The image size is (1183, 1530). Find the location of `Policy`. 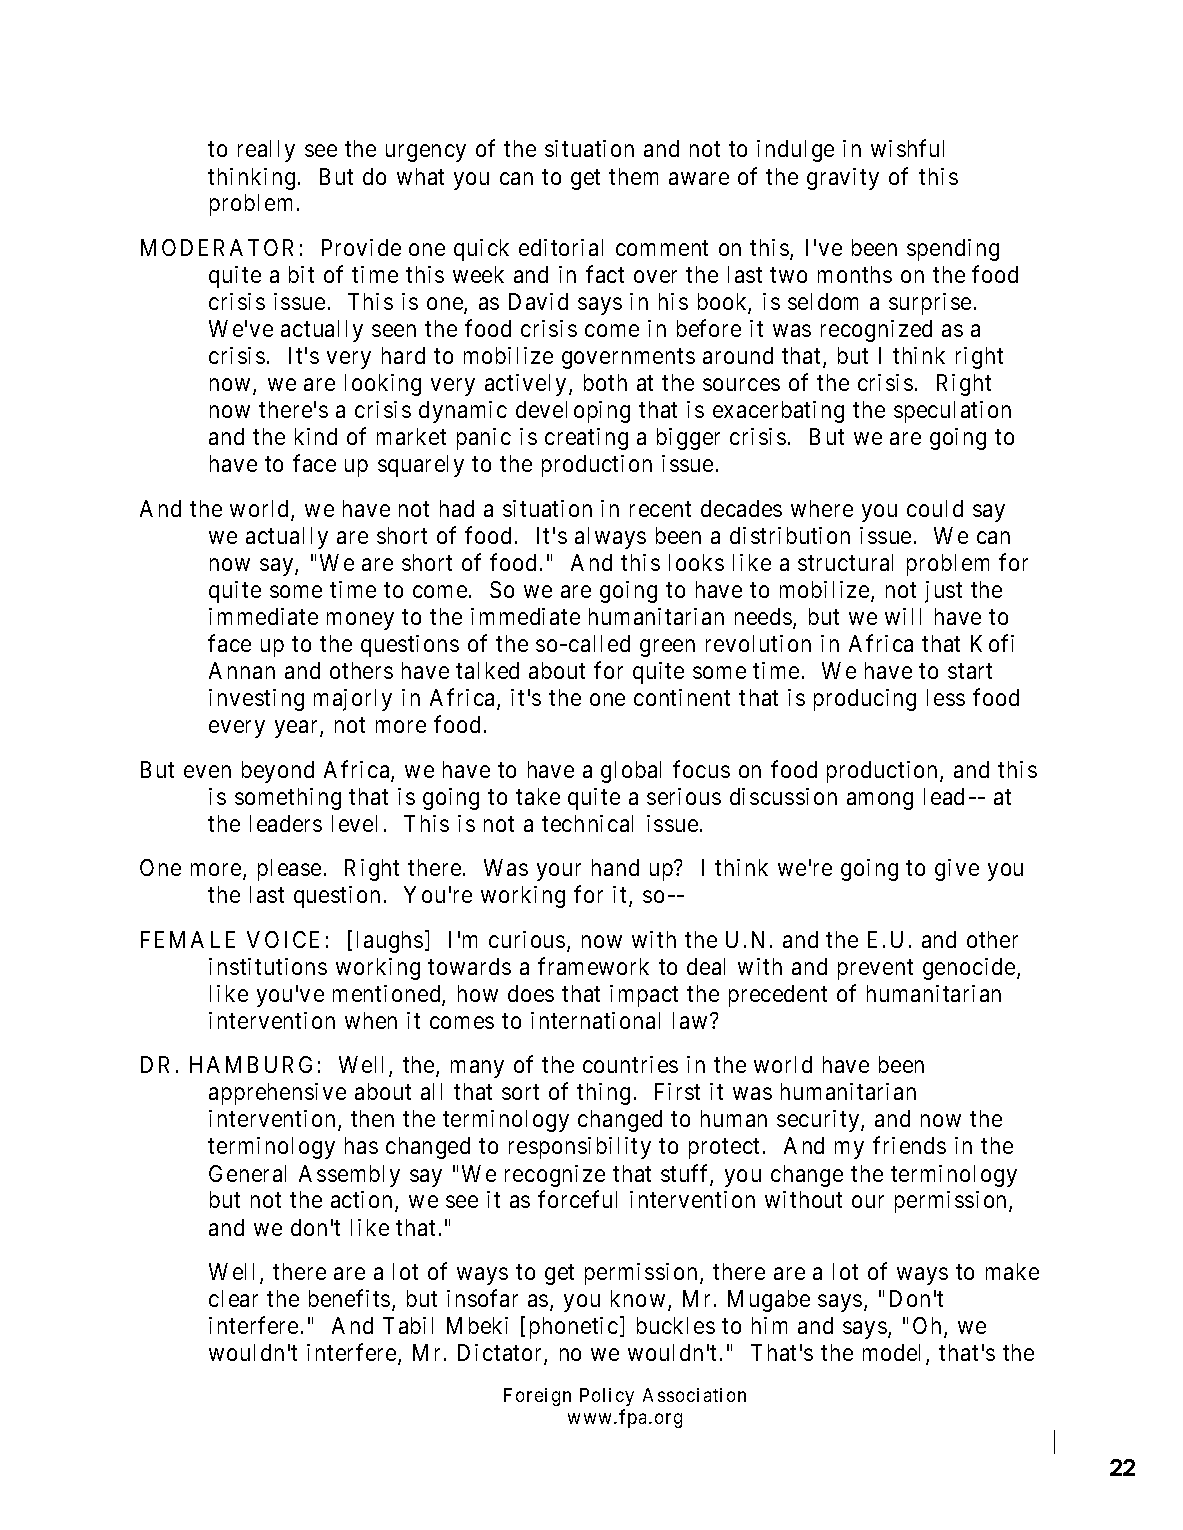

Policy is located at coordinates (607, 1397).
